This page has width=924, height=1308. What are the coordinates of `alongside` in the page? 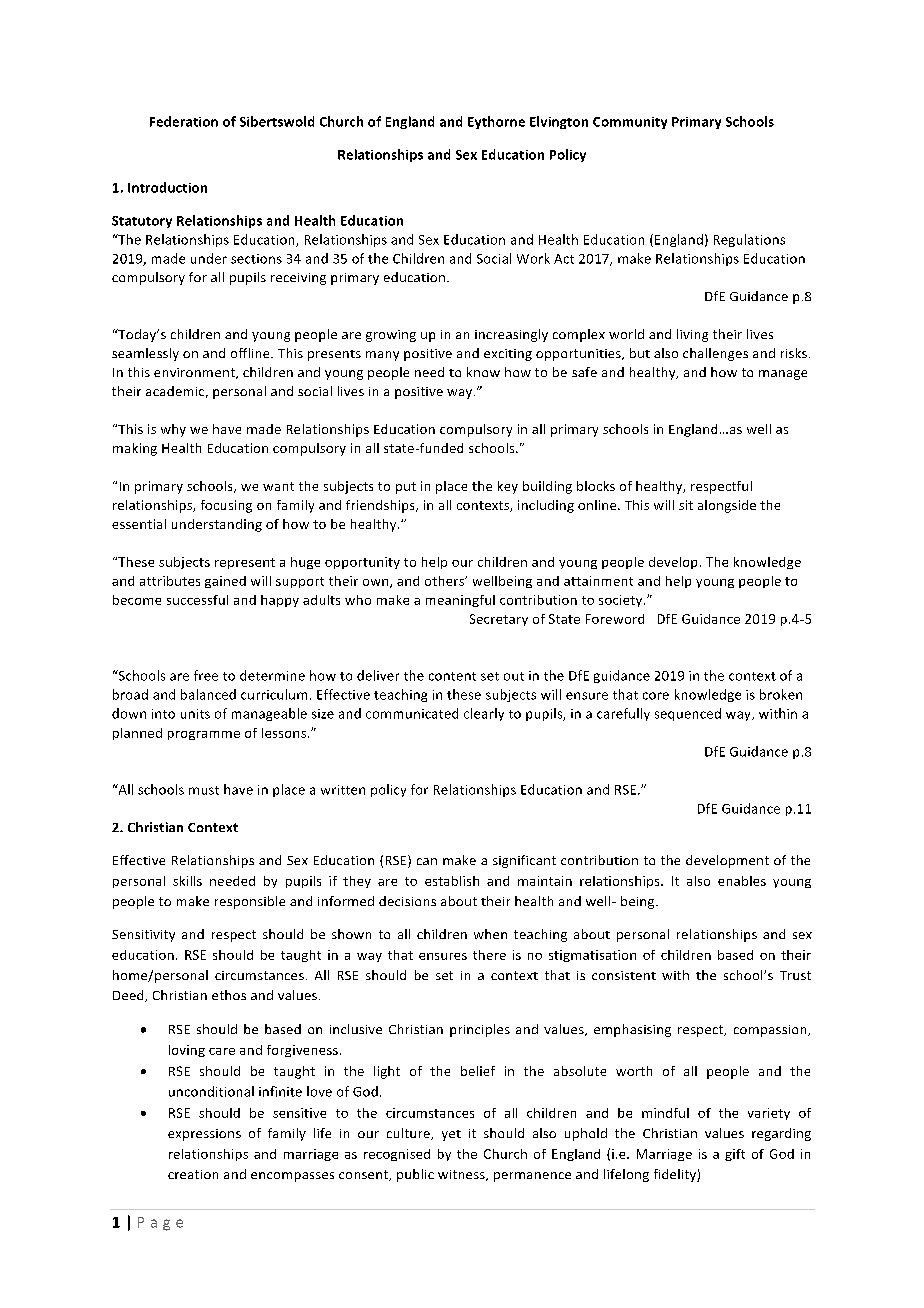 It's located at (727, 506).
